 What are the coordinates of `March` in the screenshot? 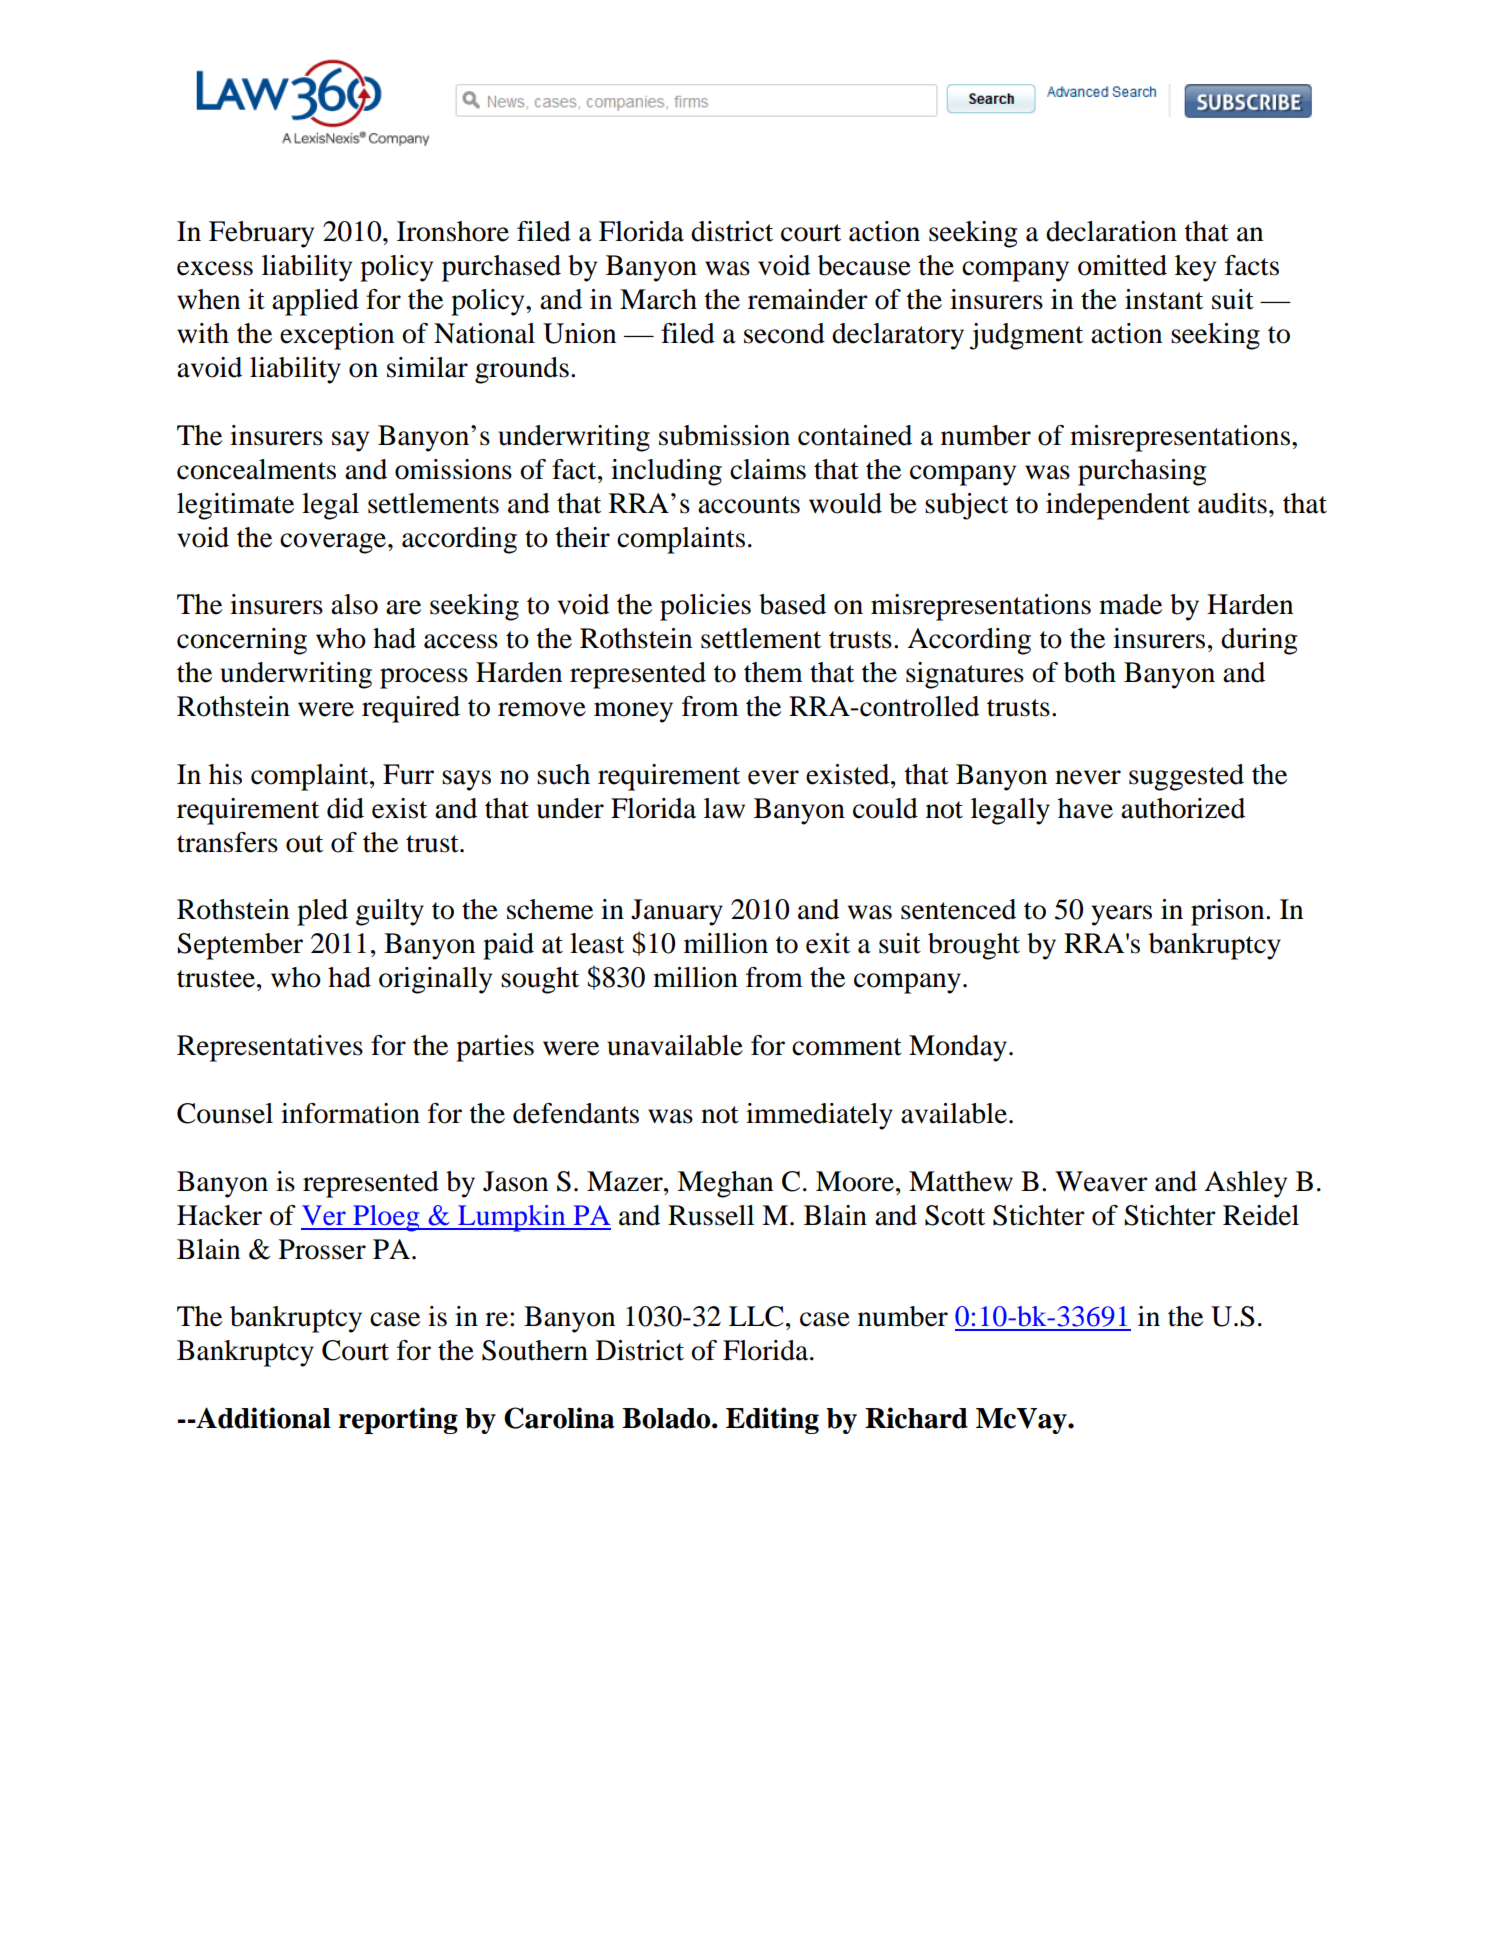 It's located at (658, 299).
